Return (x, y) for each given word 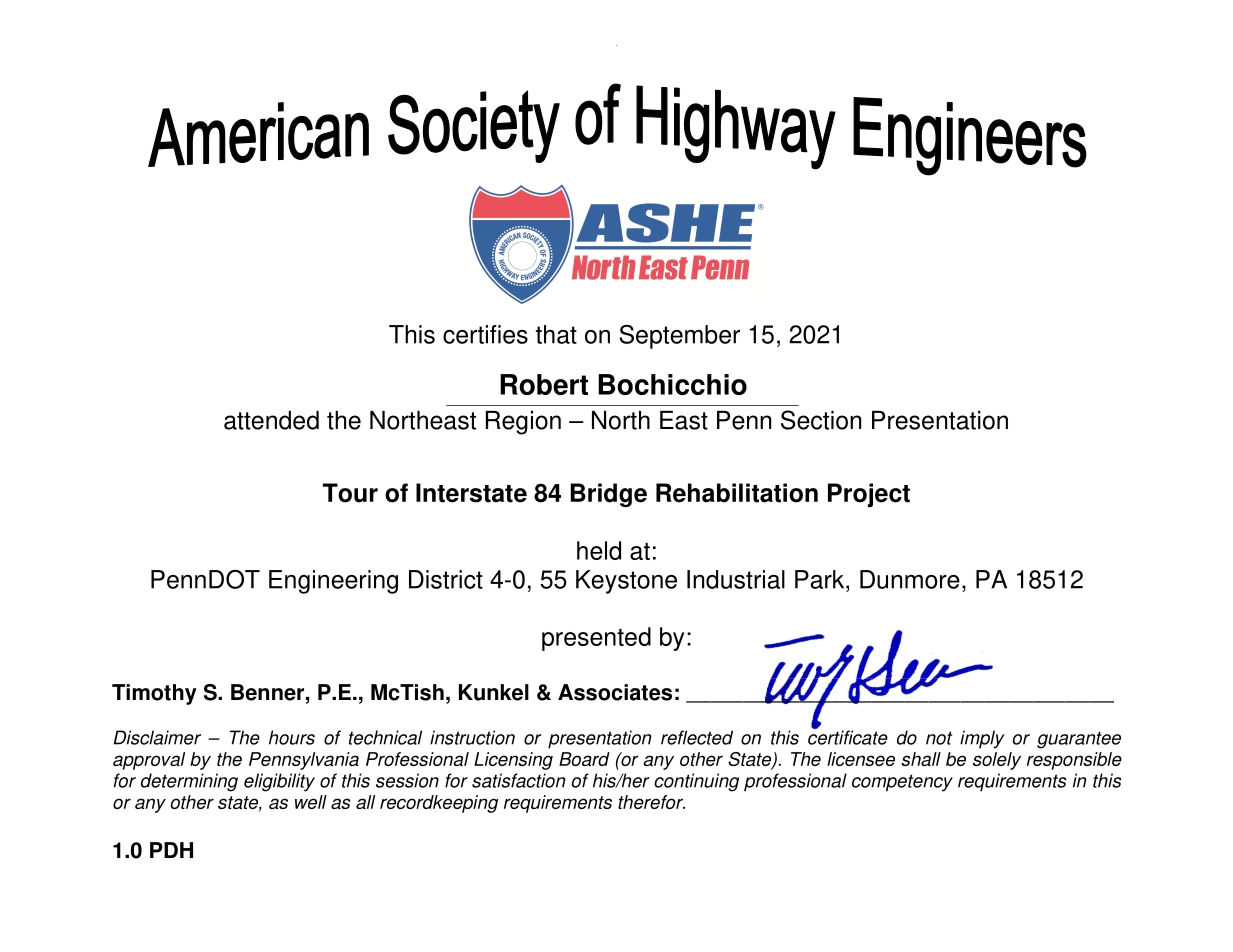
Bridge (608, 495)
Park (821, 579)
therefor (651, 802)
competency (902, 783)
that (556, 334)
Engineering (333, 582)
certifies (485, 334)
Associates (615, 692)
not (939, 738)
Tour (350, 493)
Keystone (626, 582)
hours (292, 737)
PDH (171, 850)
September (680, 337)
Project (869, 495)
